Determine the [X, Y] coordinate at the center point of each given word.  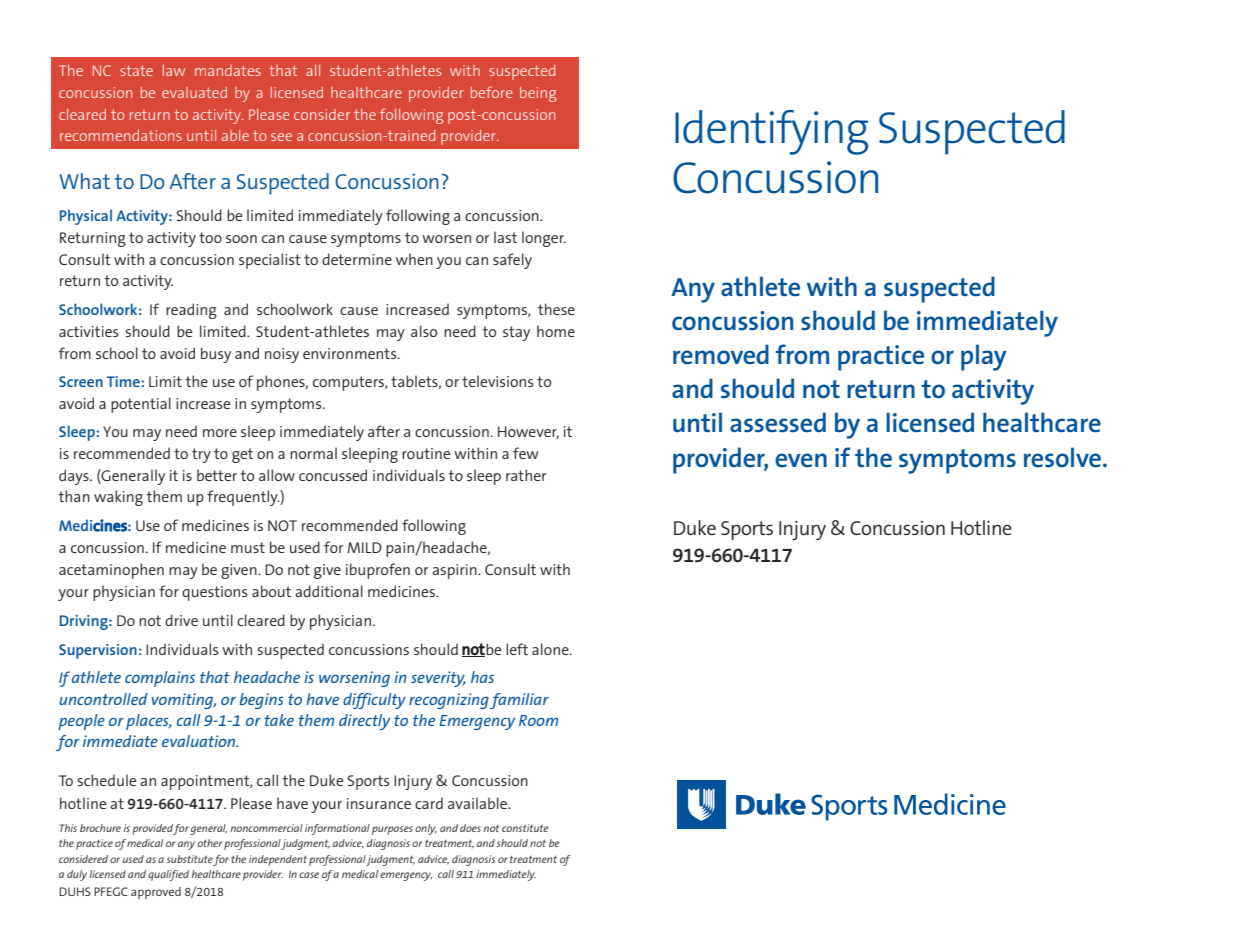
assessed [778, 422]
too [210, 237]
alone [551, 649]
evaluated [194, 92]
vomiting [183, 701]
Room [538, 720]
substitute [190, 860]
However [528, 432]
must [248, 547]
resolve [1062, 457]
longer [544, 239]
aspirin [455, 571]
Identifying [771, 132]
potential [141, 405]
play [984, 357]
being [538, 94]
